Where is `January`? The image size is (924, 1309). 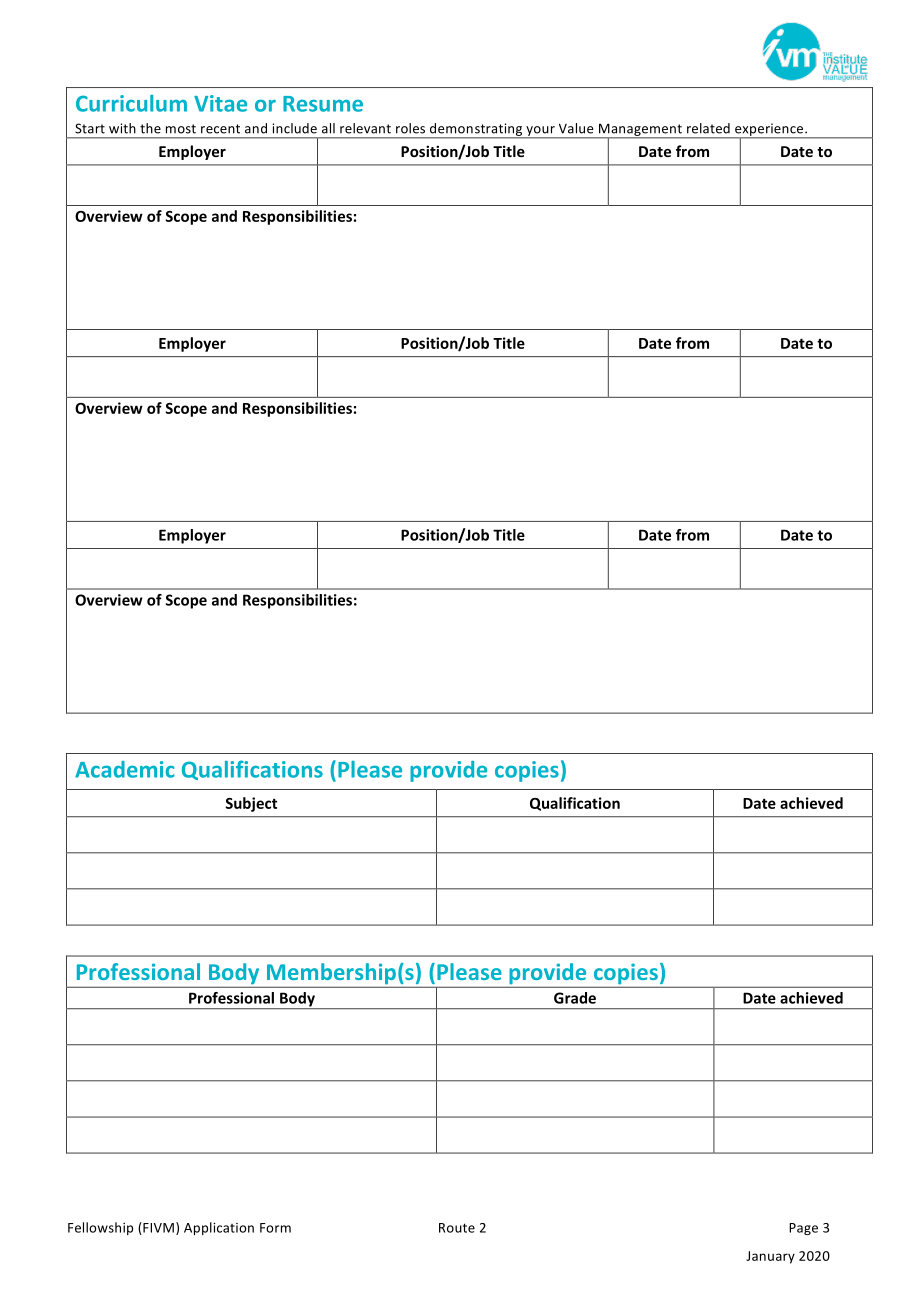 January is located at coordinates (770, 1257).
